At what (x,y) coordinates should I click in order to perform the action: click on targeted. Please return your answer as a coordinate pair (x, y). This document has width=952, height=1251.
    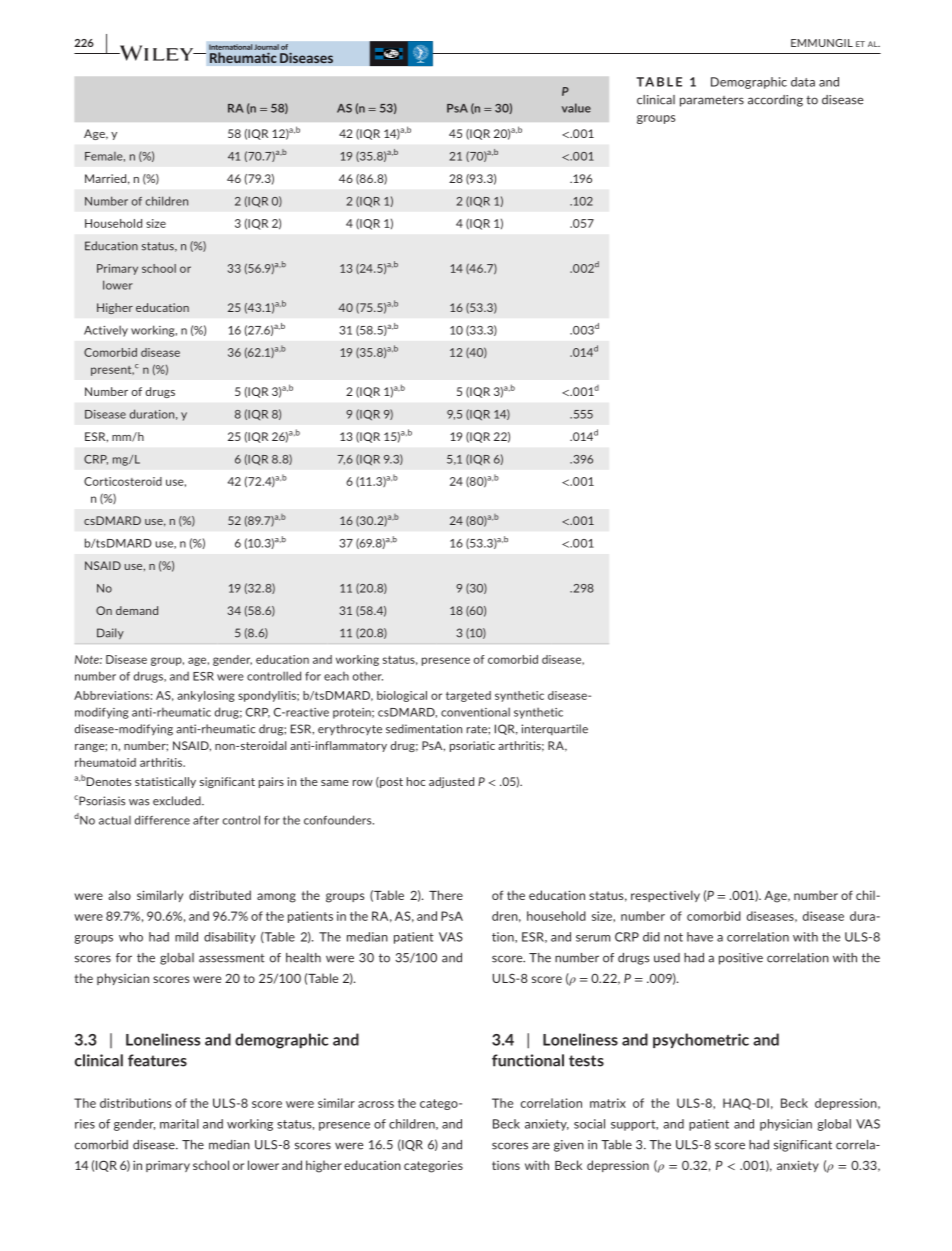
    Looking at the image, I should click on (468, 696).
